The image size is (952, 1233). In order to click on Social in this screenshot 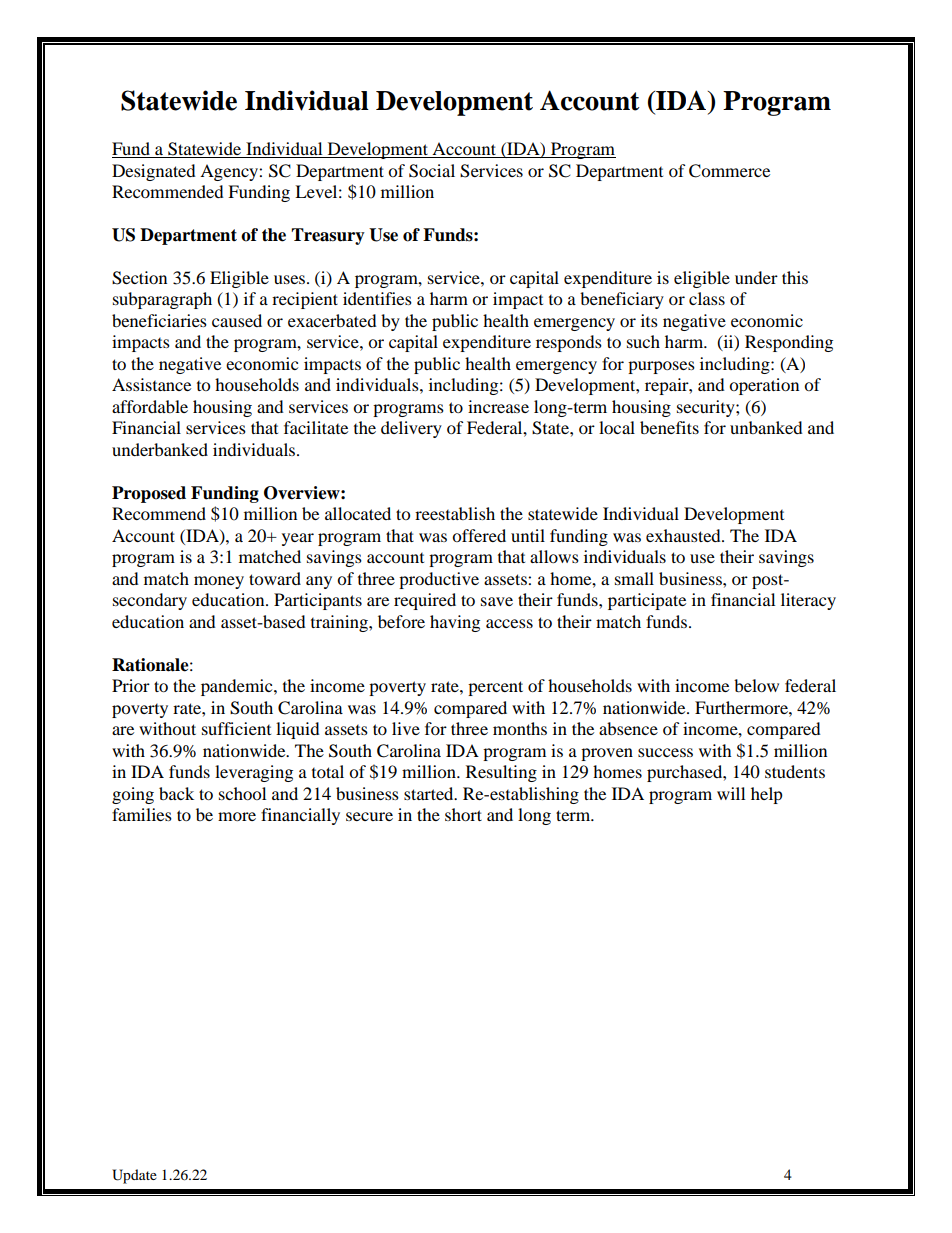, I will do `click(432, 171)`.
